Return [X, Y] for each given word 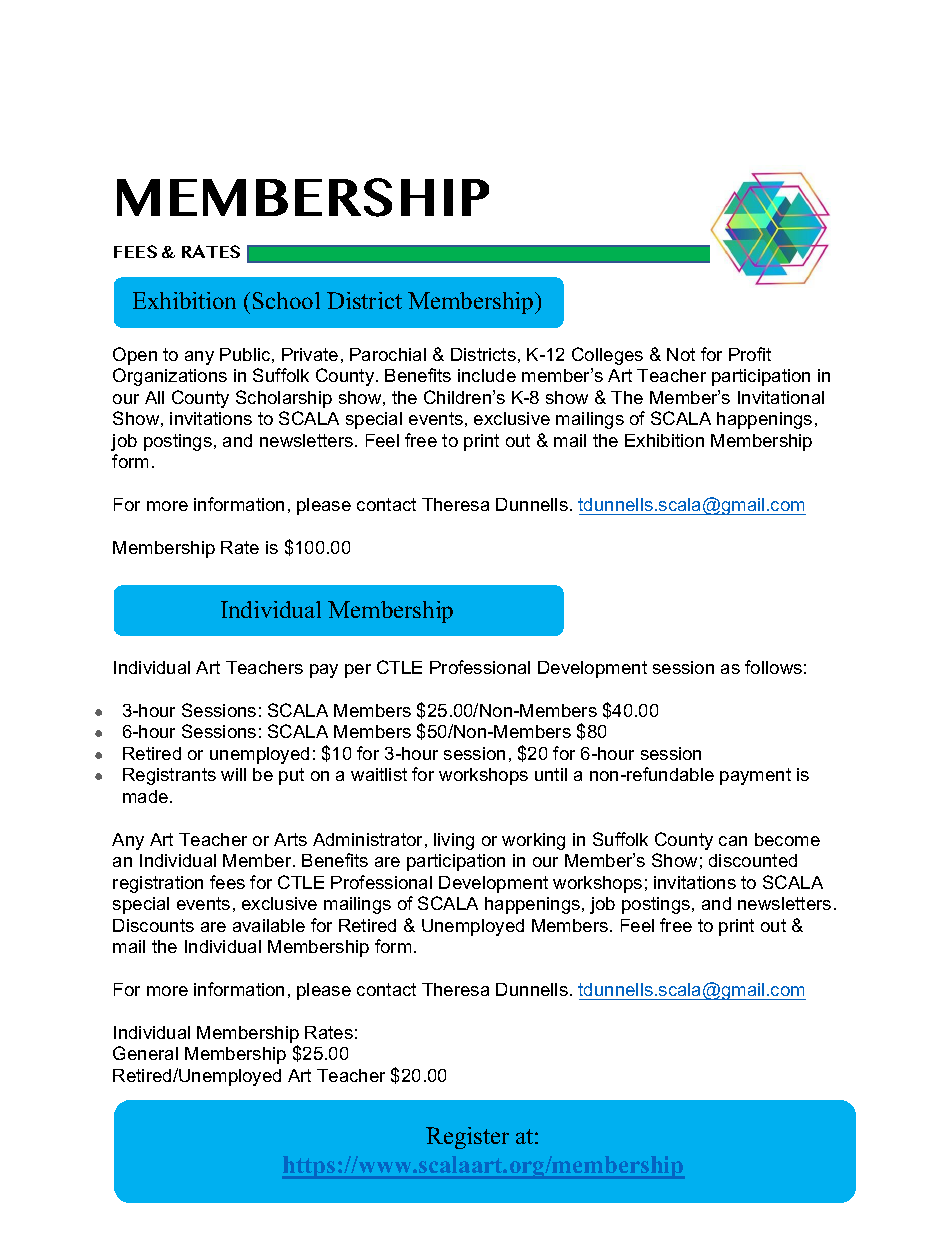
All [154, 397]
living [454, 841]
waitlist [379, 774]
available [269, 925]
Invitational [781, 397]
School [286, 300]
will [233, 774]
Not [681, 354]
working [533, 841]
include [487, 375]
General [145, 1053]
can [733, 841]
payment [755, 776]
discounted [753, 860]
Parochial [388, 354]
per [358, 671]
